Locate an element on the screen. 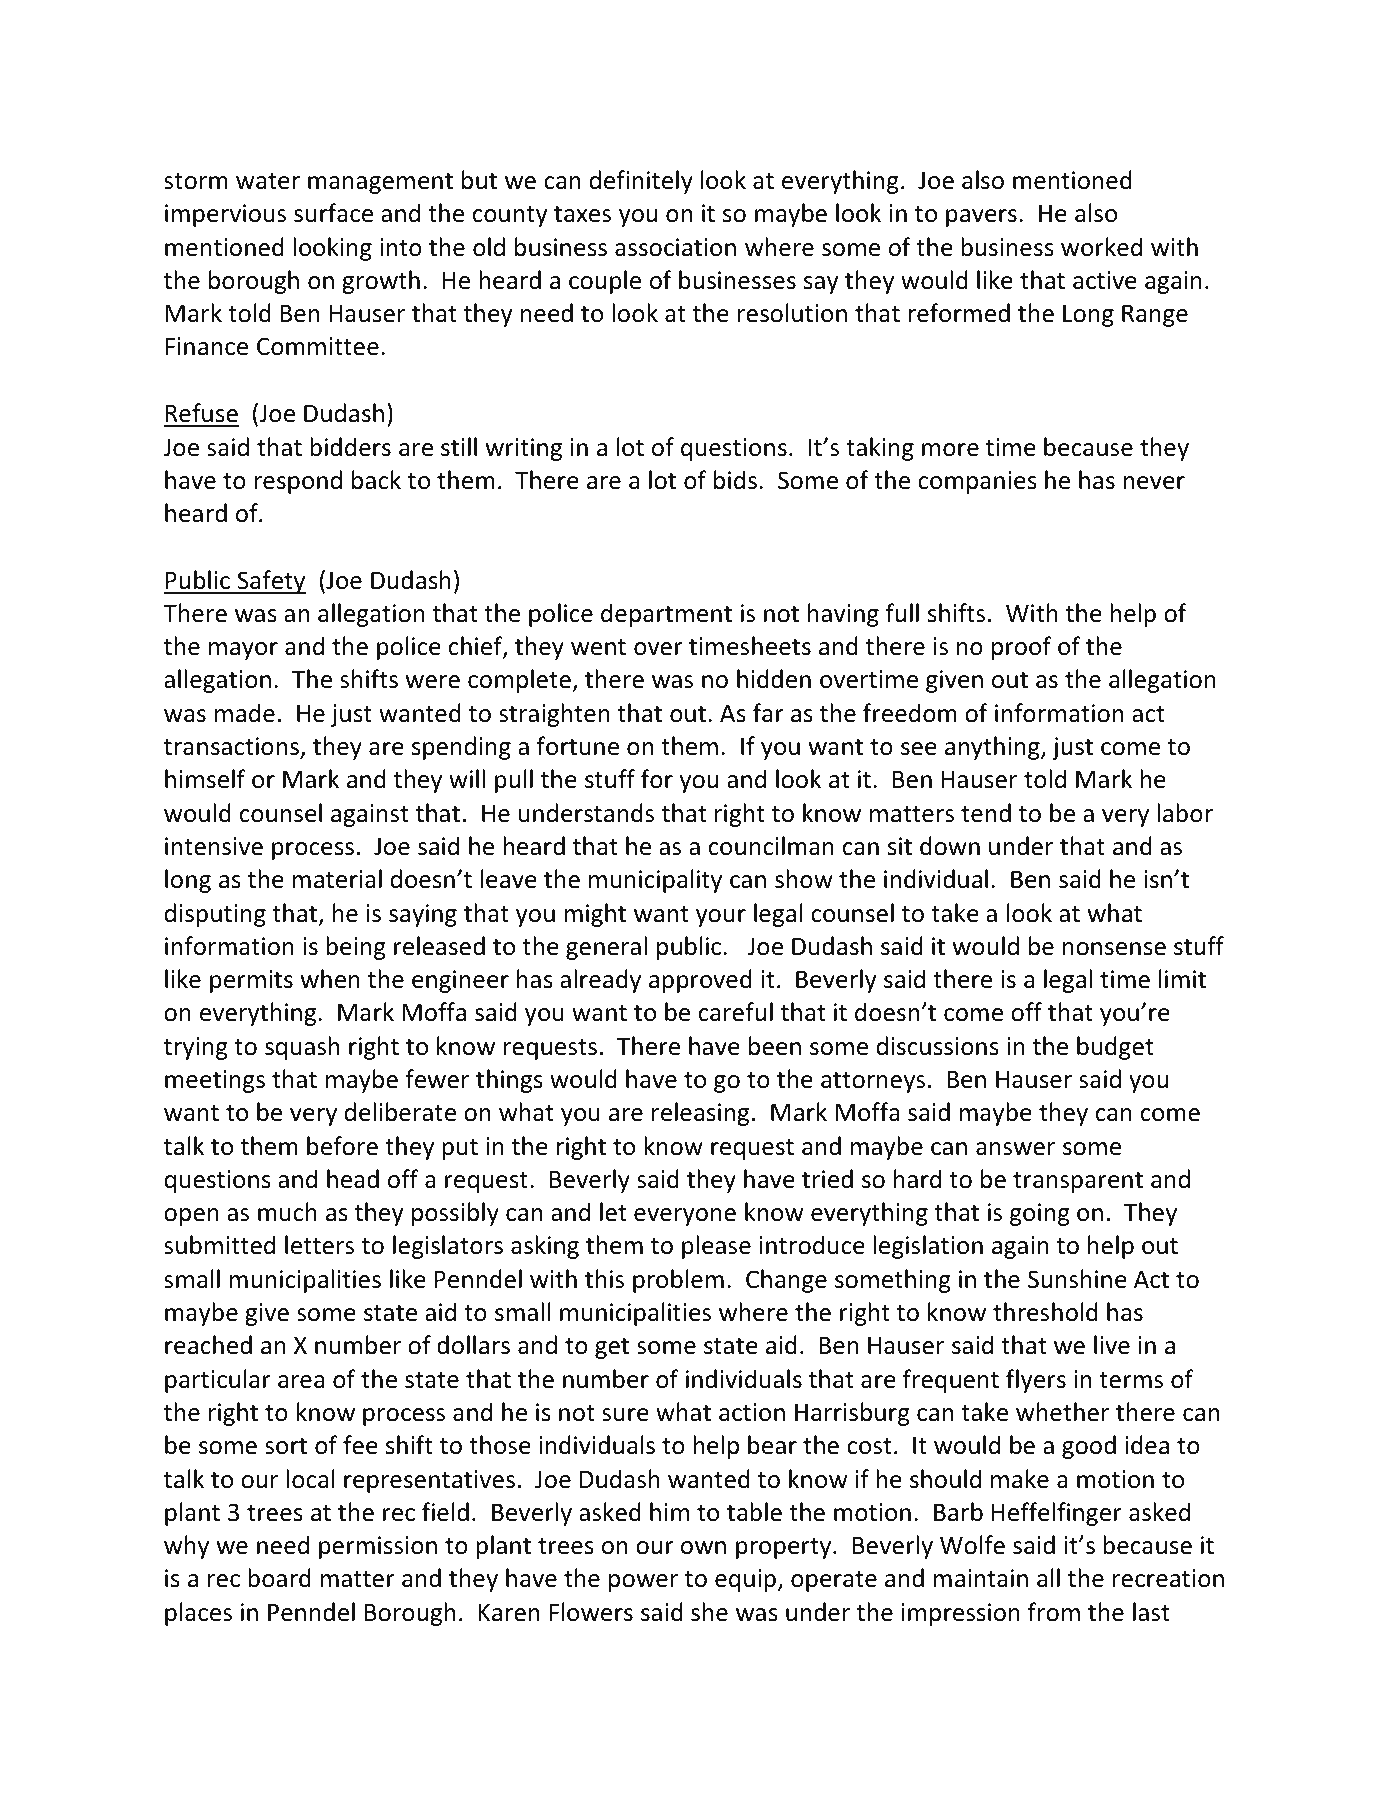  surface is located at coordinates (333, 213).
